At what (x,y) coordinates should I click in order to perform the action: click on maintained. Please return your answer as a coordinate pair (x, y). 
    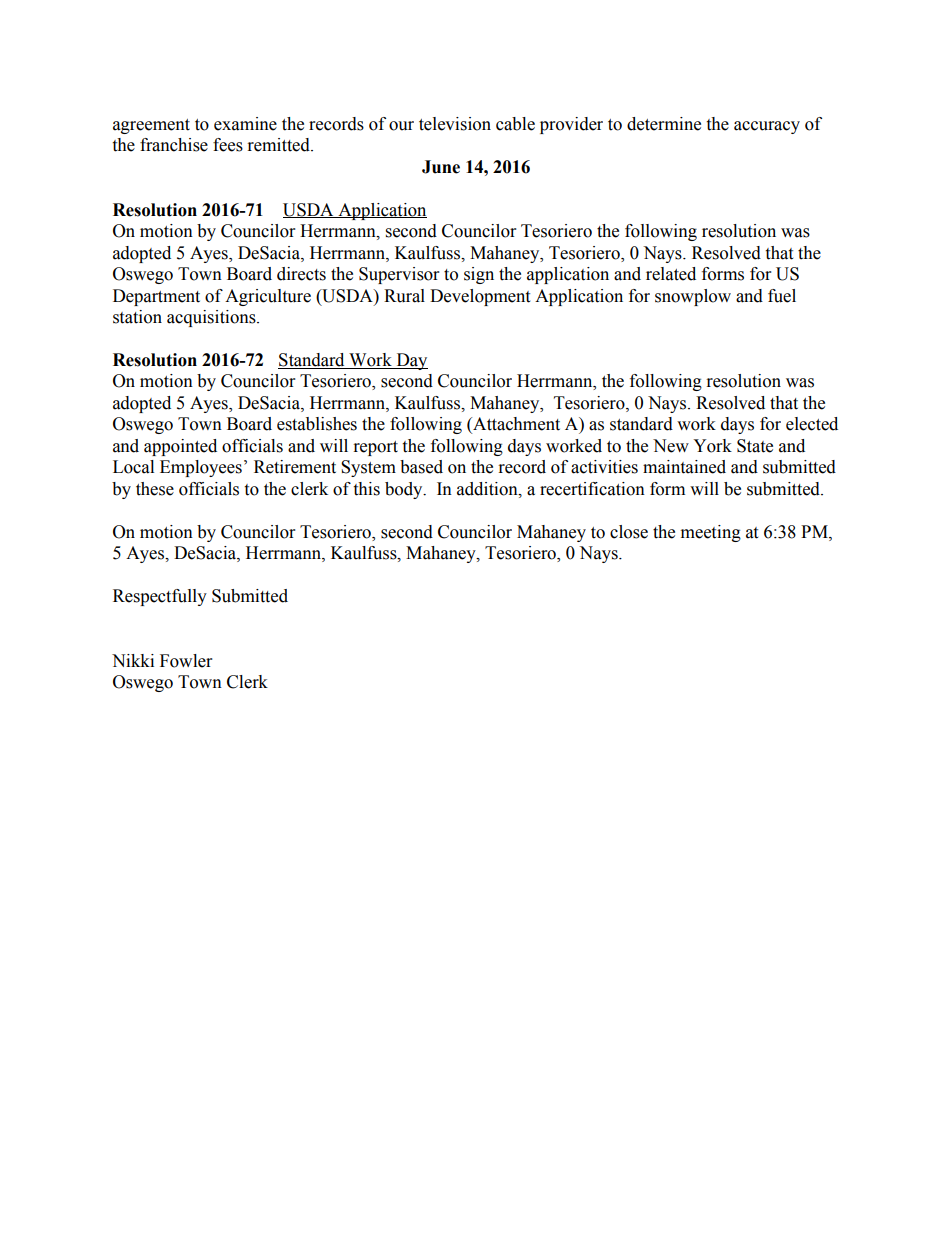
    Looking at the image, I should click on (684, 467).
